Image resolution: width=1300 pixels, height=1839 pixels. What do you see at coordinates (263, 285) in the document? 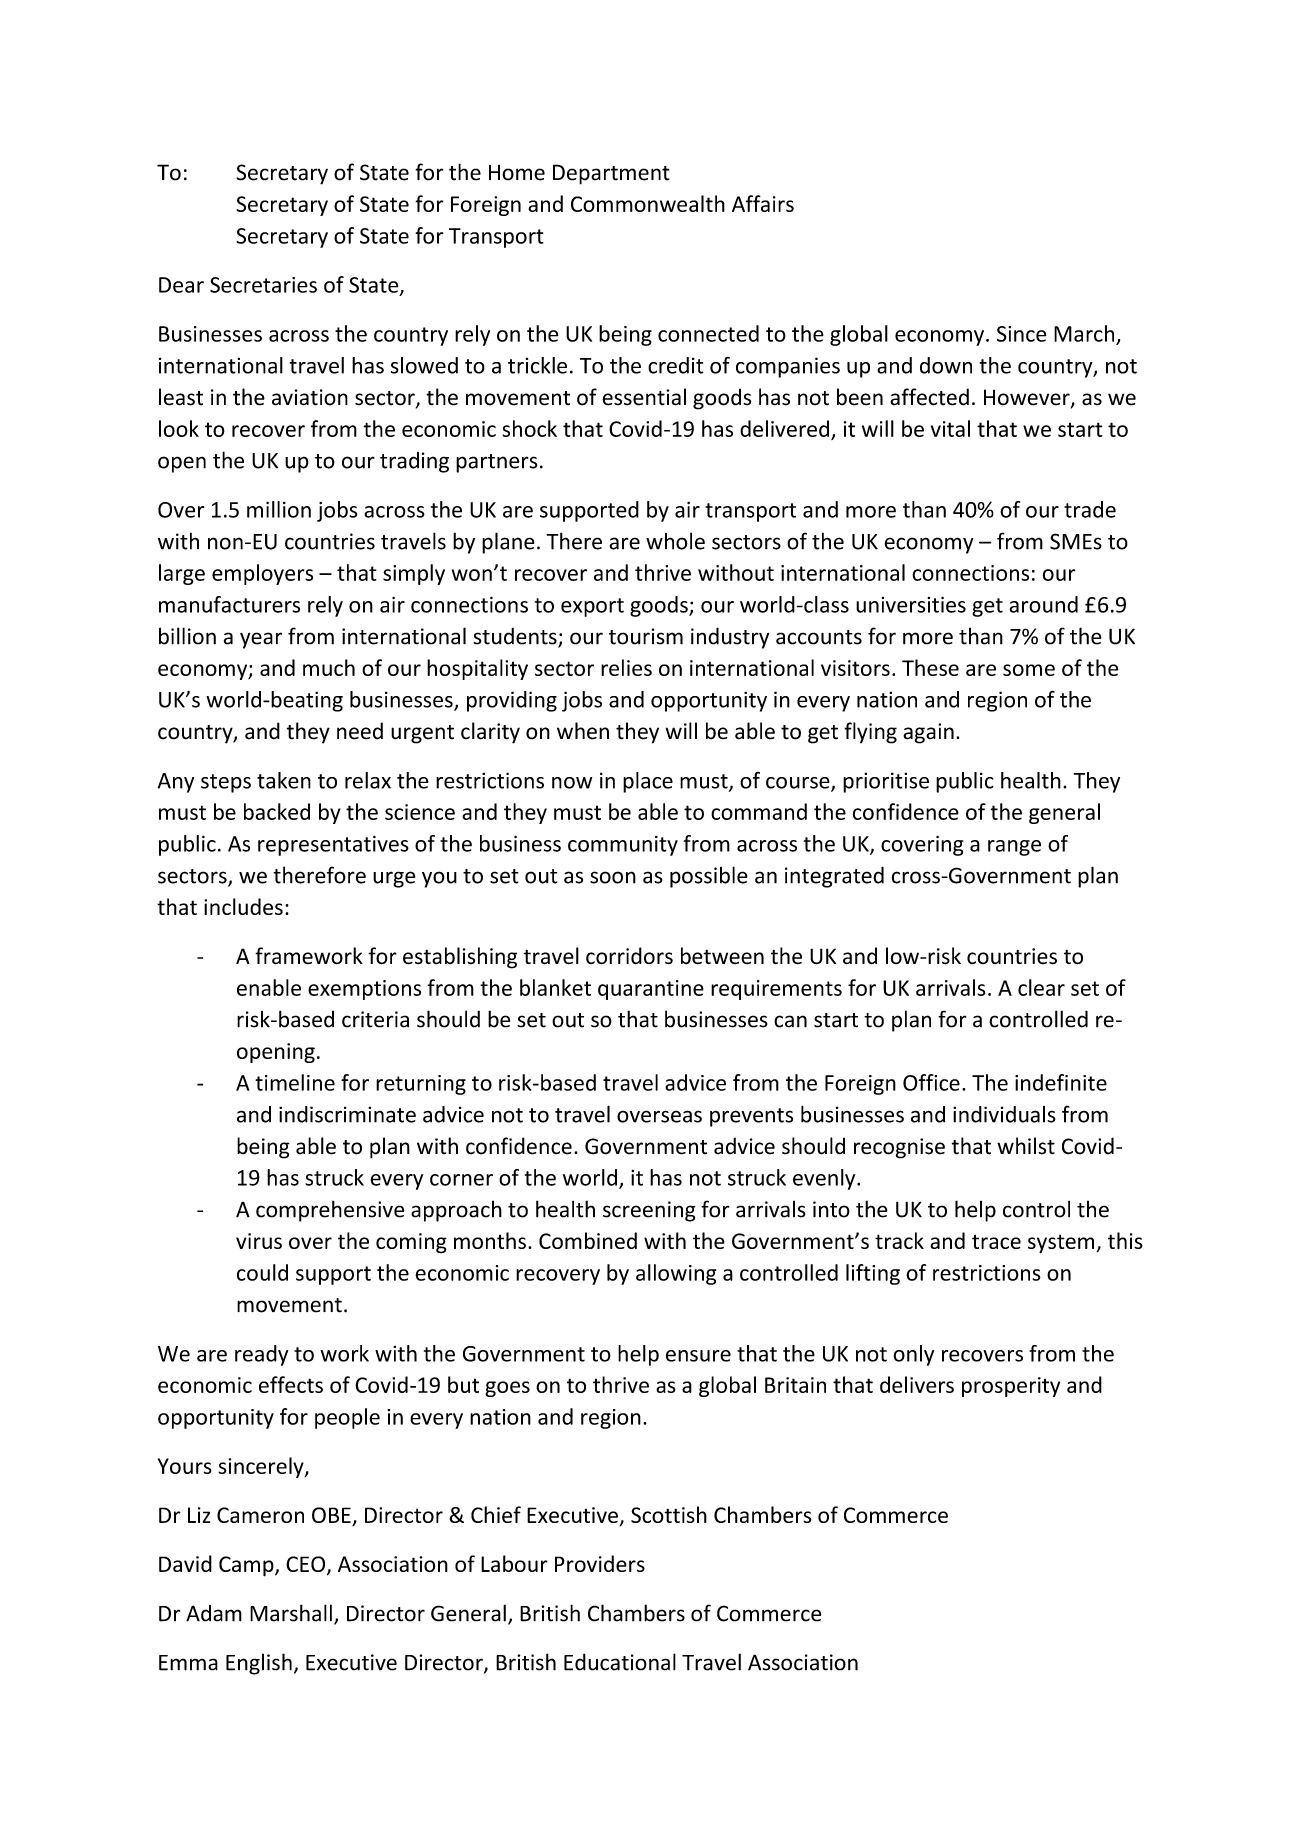
I see `Secretaries` at bounding box center [263, 285].
